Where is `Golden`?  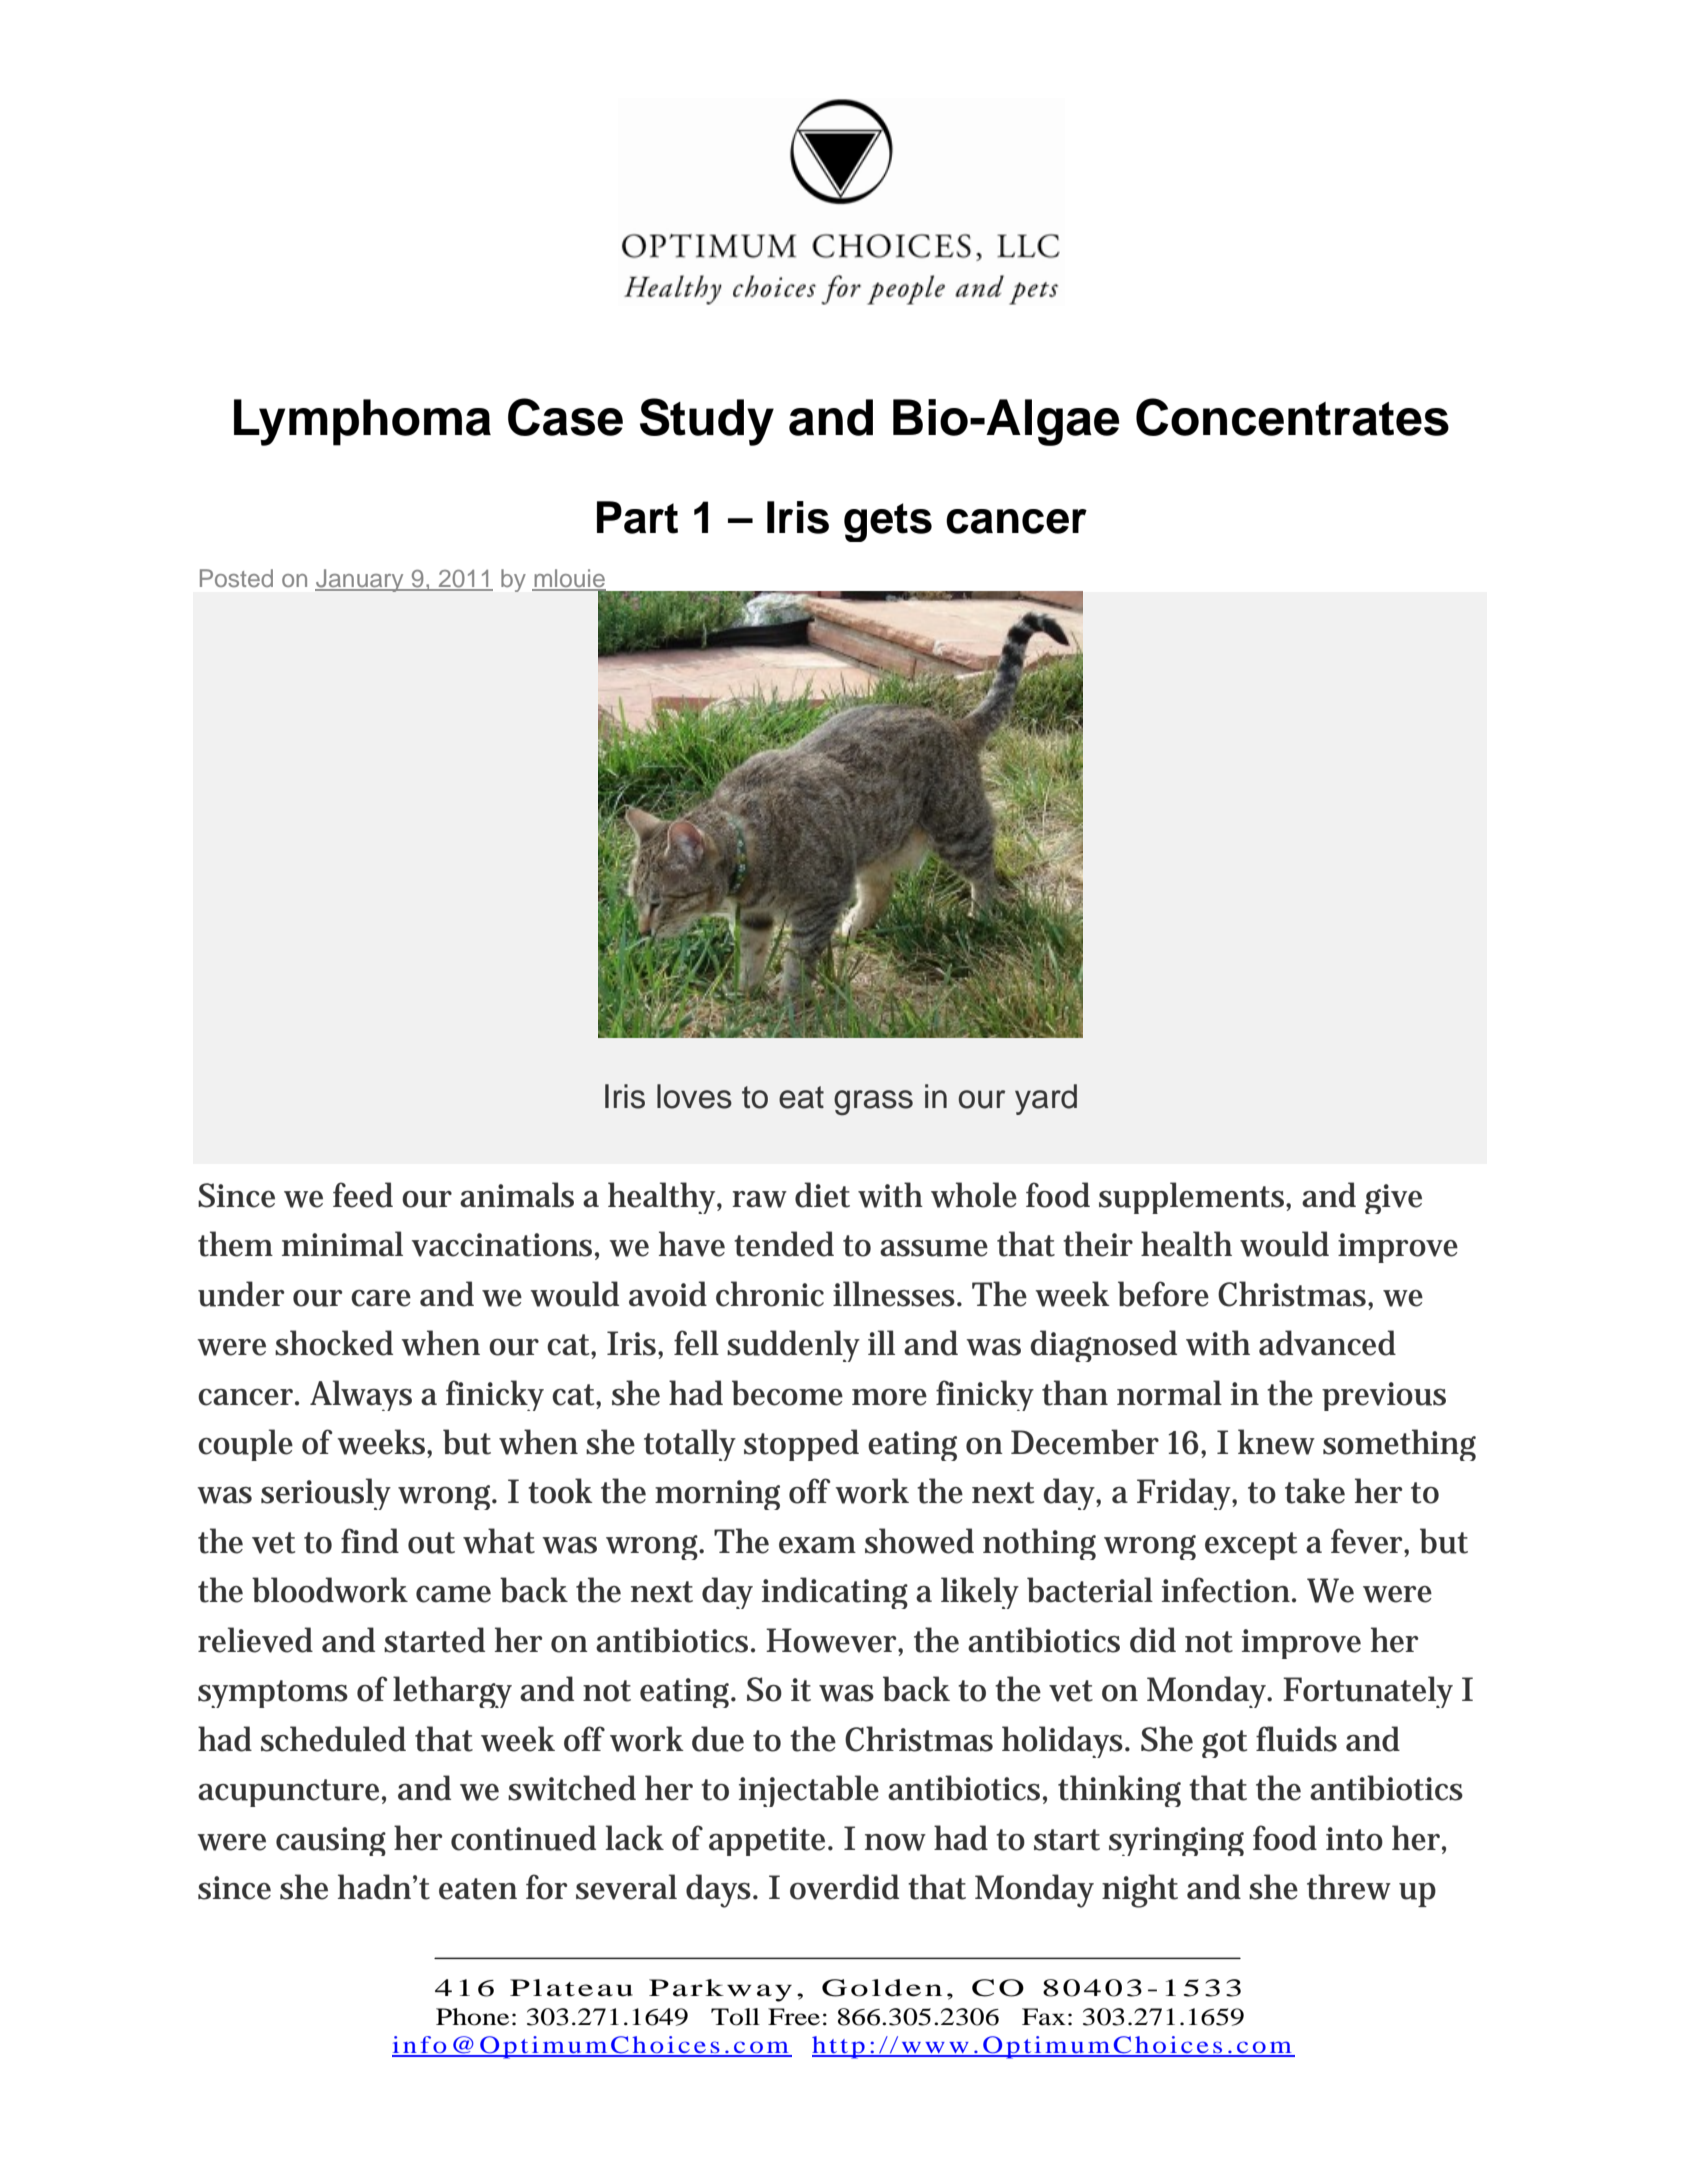
Golden is located at coordinates (882, 1988).
